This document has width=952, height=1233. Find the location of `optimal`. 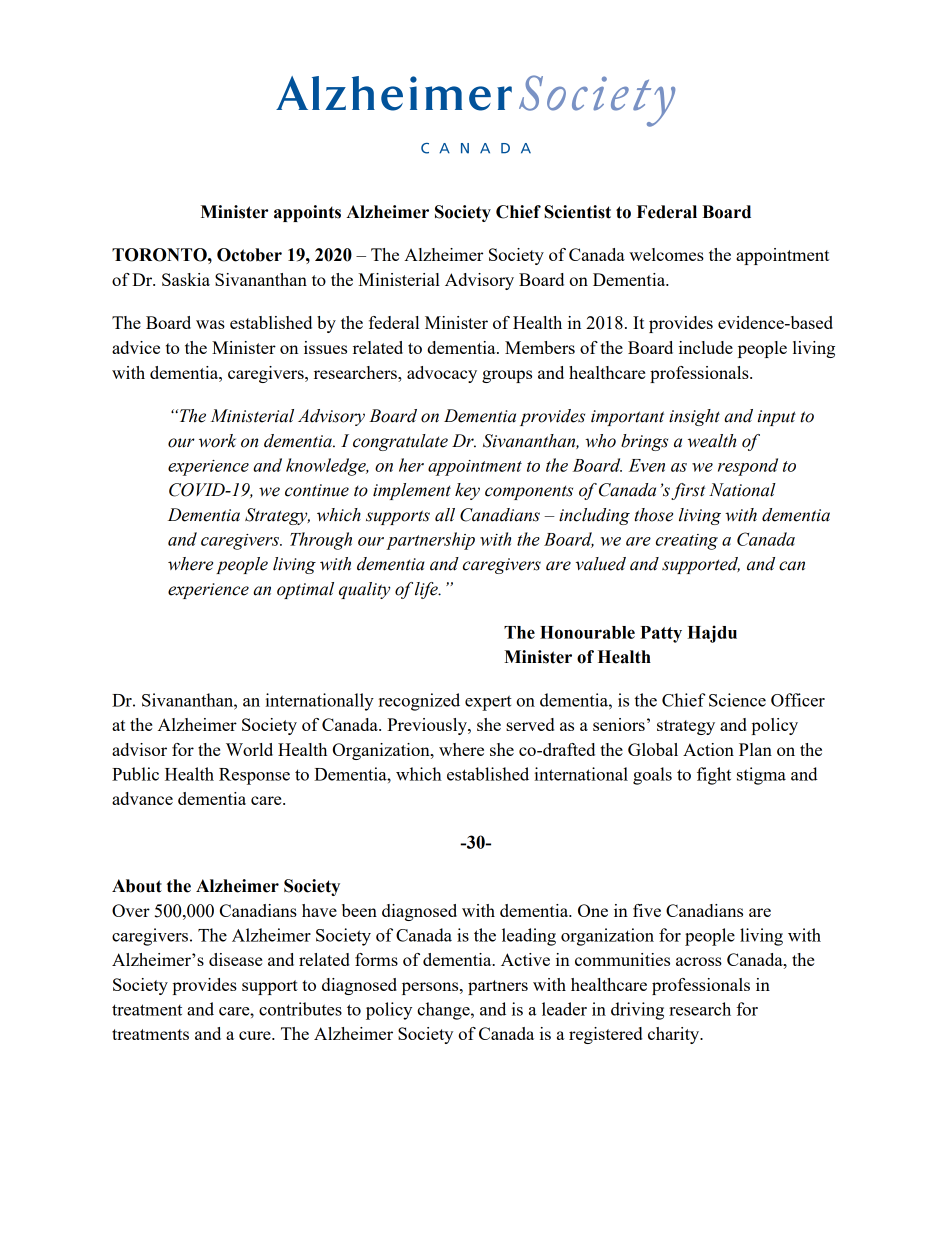

optimal is located at coordinates (305, 590).
